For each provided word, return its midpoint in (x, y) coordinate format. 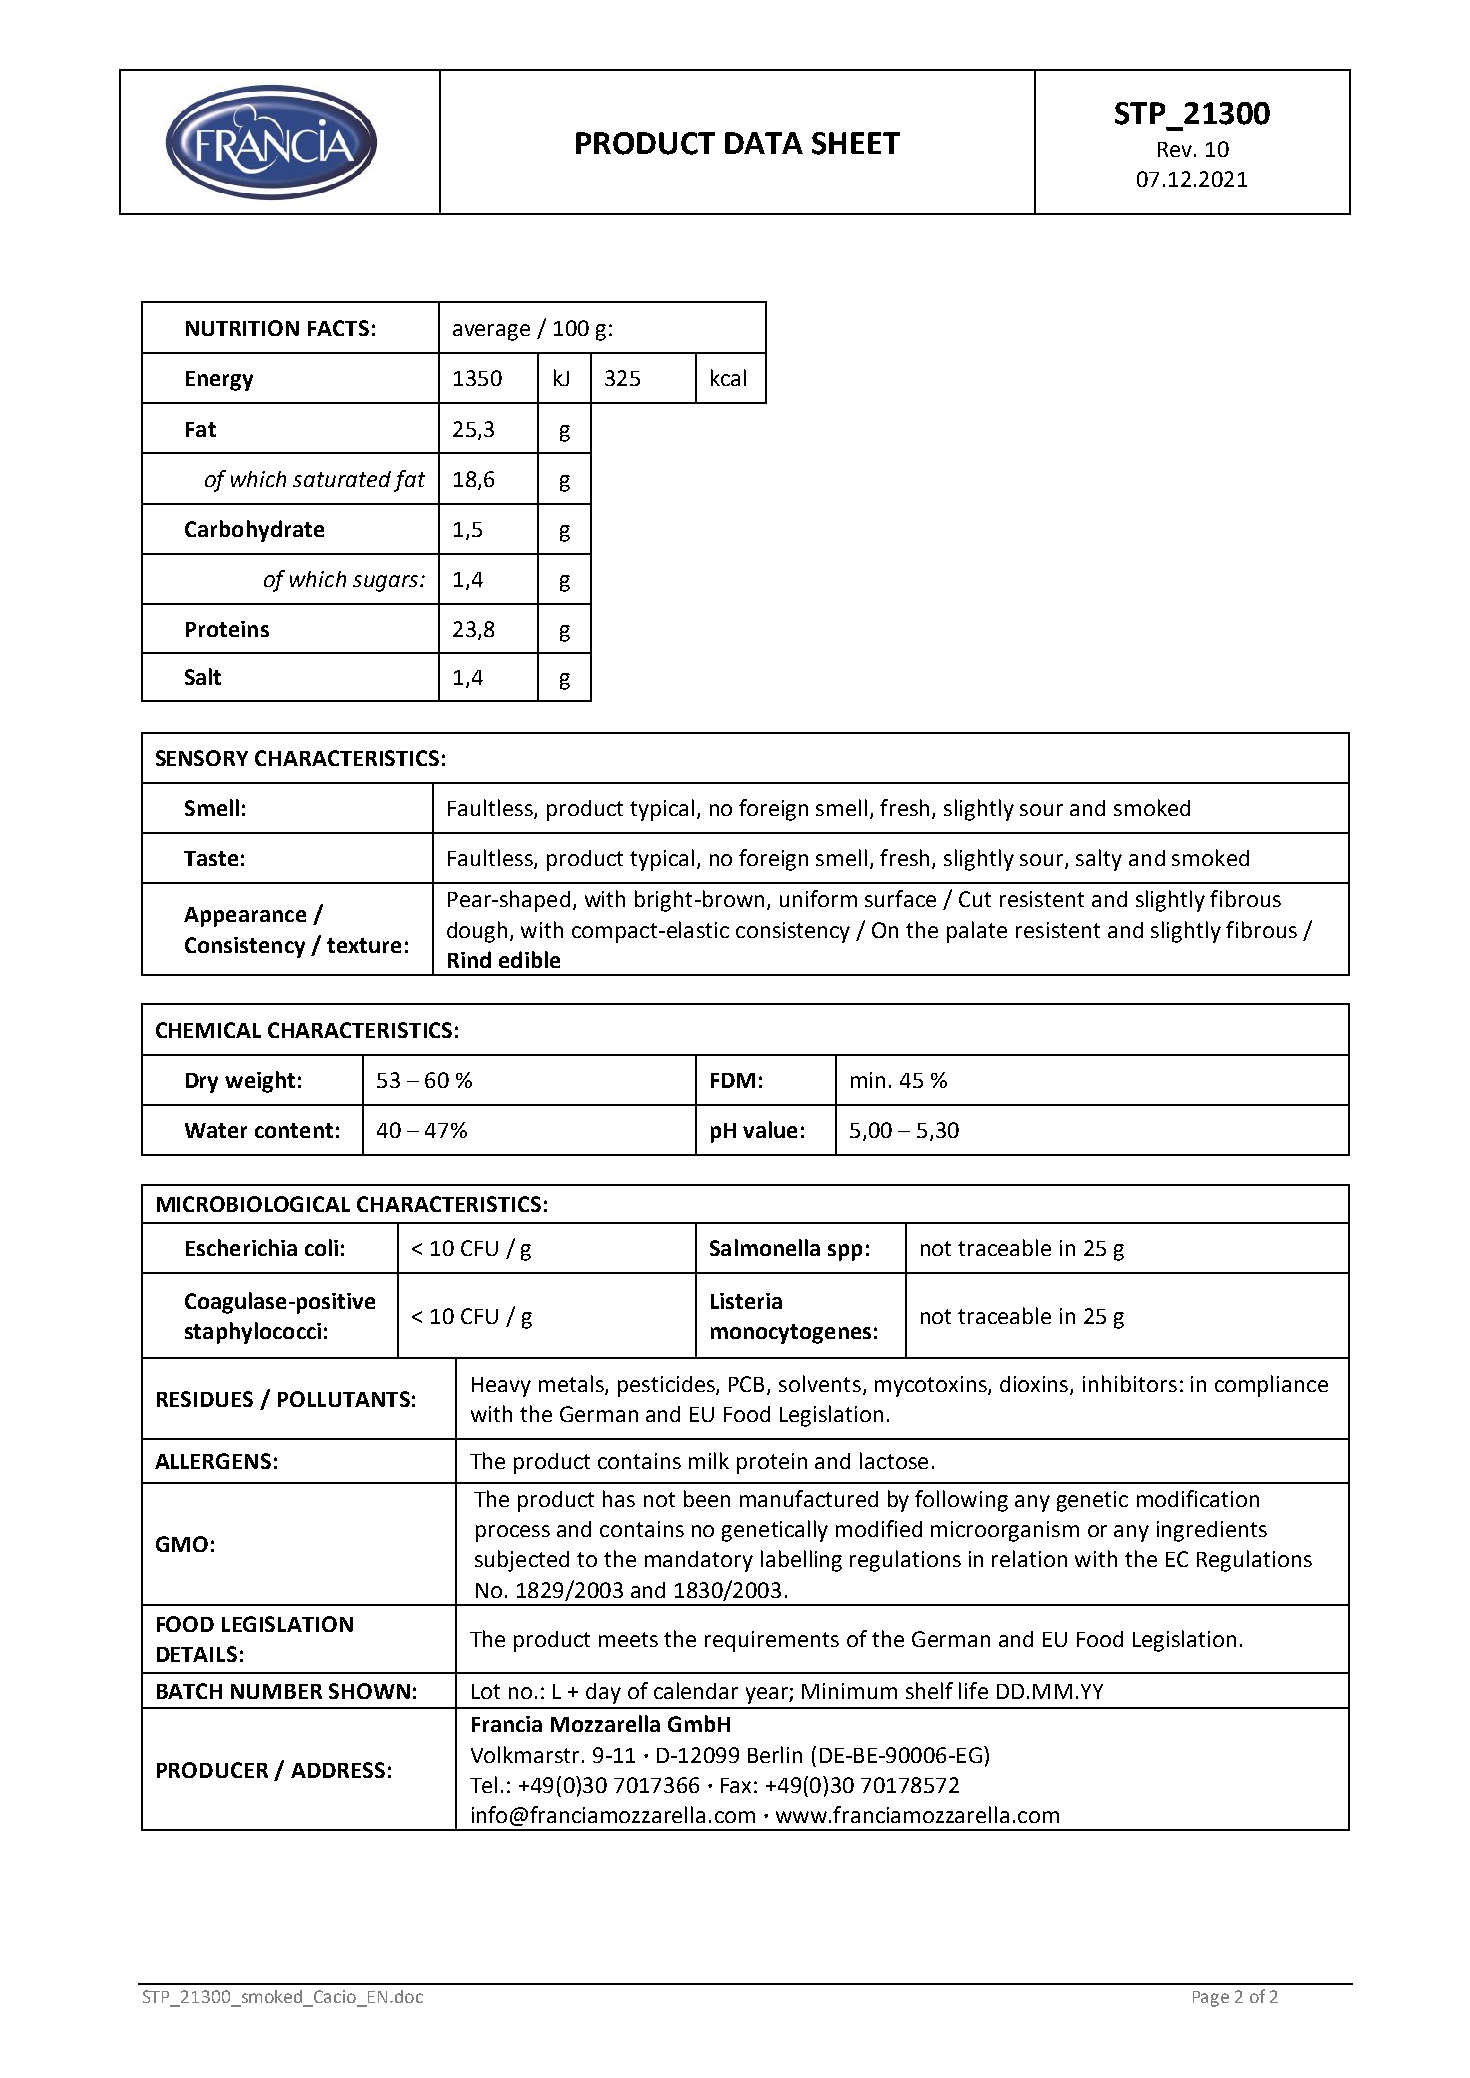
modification (1198, 1498)
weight (260, 1082)
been (707, 1498)
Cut (975, 899)
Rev (1175, 149)
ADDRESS (338, 1770)
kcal (728, 377)
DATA (764, 143)
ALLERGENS (213, 1461)
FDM (733, 1080)
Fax (736, 1785)
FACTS (338, 328)
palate (977, 932)
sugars (387, 583)
